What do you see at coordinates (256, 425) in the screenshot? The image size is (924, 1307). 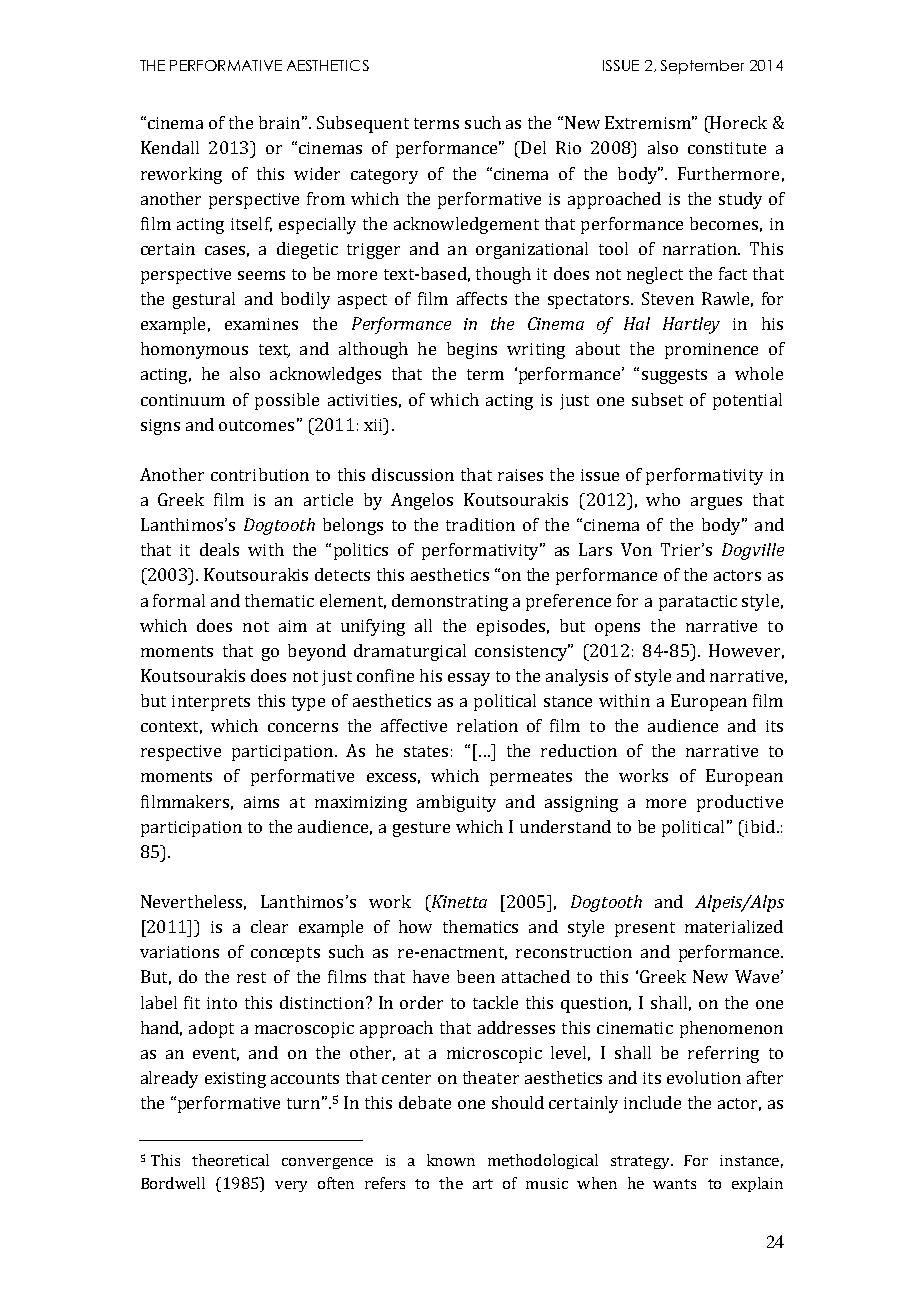 I see `outcomes` at bounding box center [256, 425].
